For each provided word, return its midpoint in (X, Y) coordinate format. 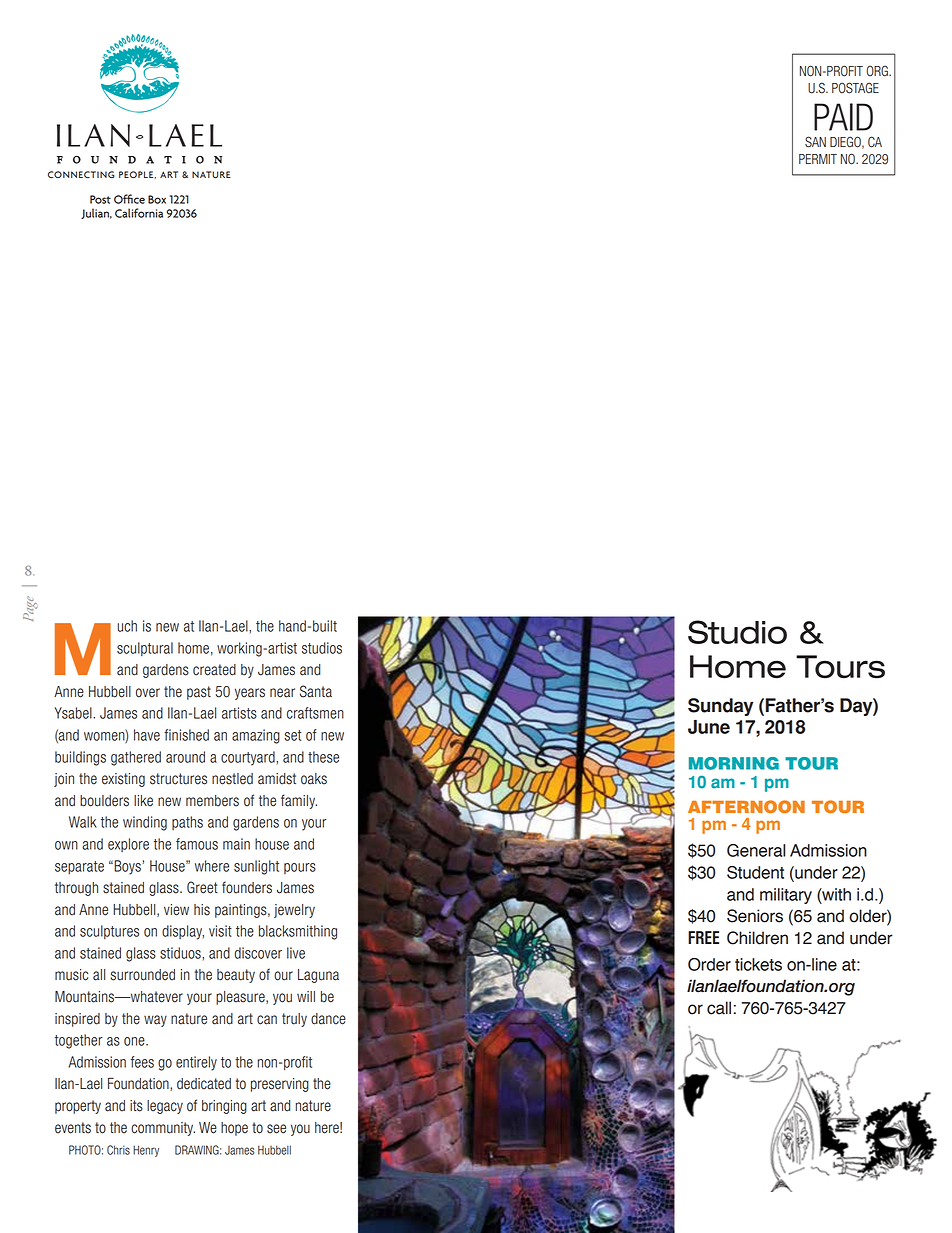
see (276, 1129)
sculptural (145, 649)
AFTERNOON (746, 806)
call (719, 1008)
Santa (316, 691)
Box (157, 199)
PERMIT (818, 159)
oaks (314, 779)
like (143, 801)
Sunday (720, 707)
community (163, 1129)
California (139, 213)
